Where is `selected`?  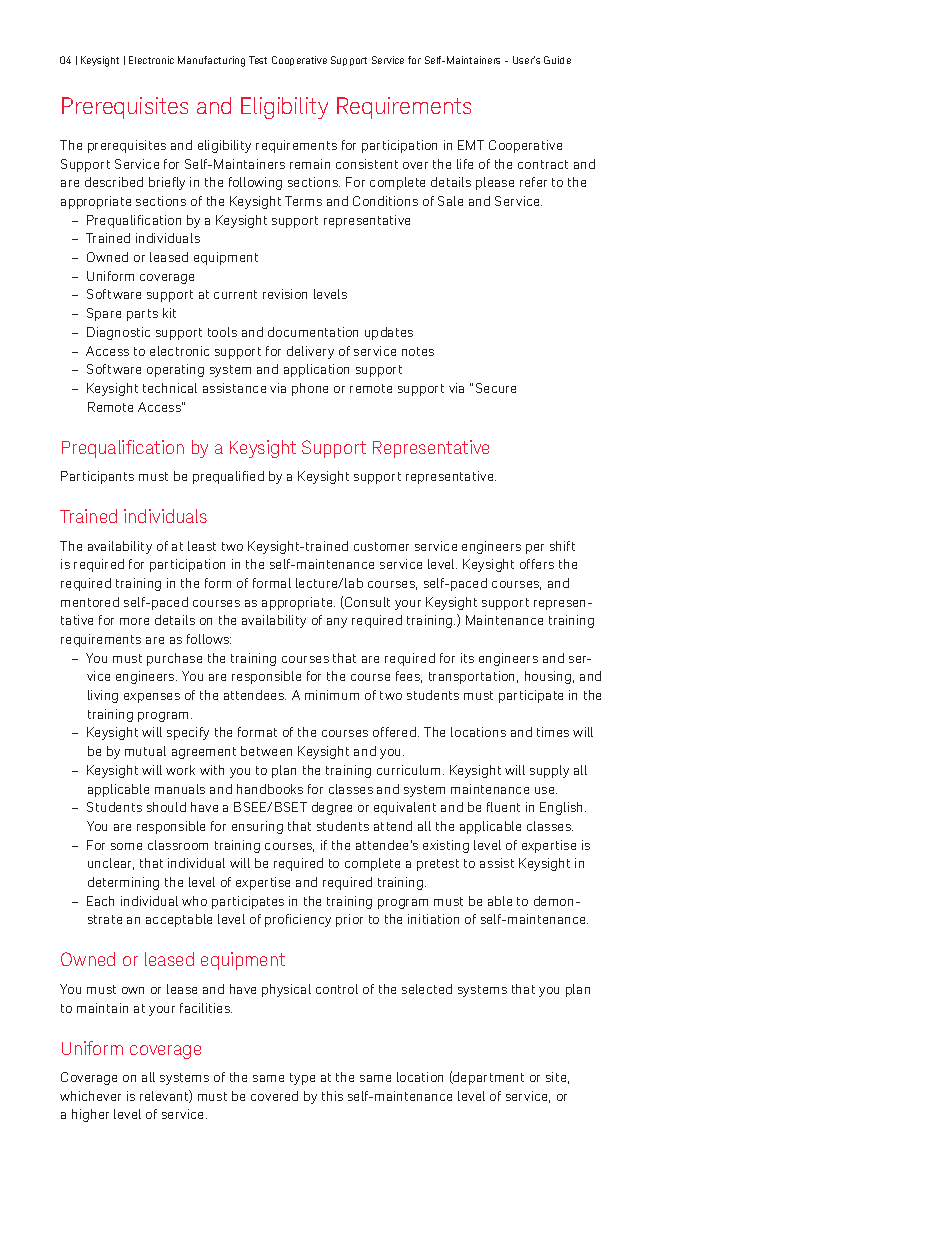
selected is located at coordinates (427, 989).
